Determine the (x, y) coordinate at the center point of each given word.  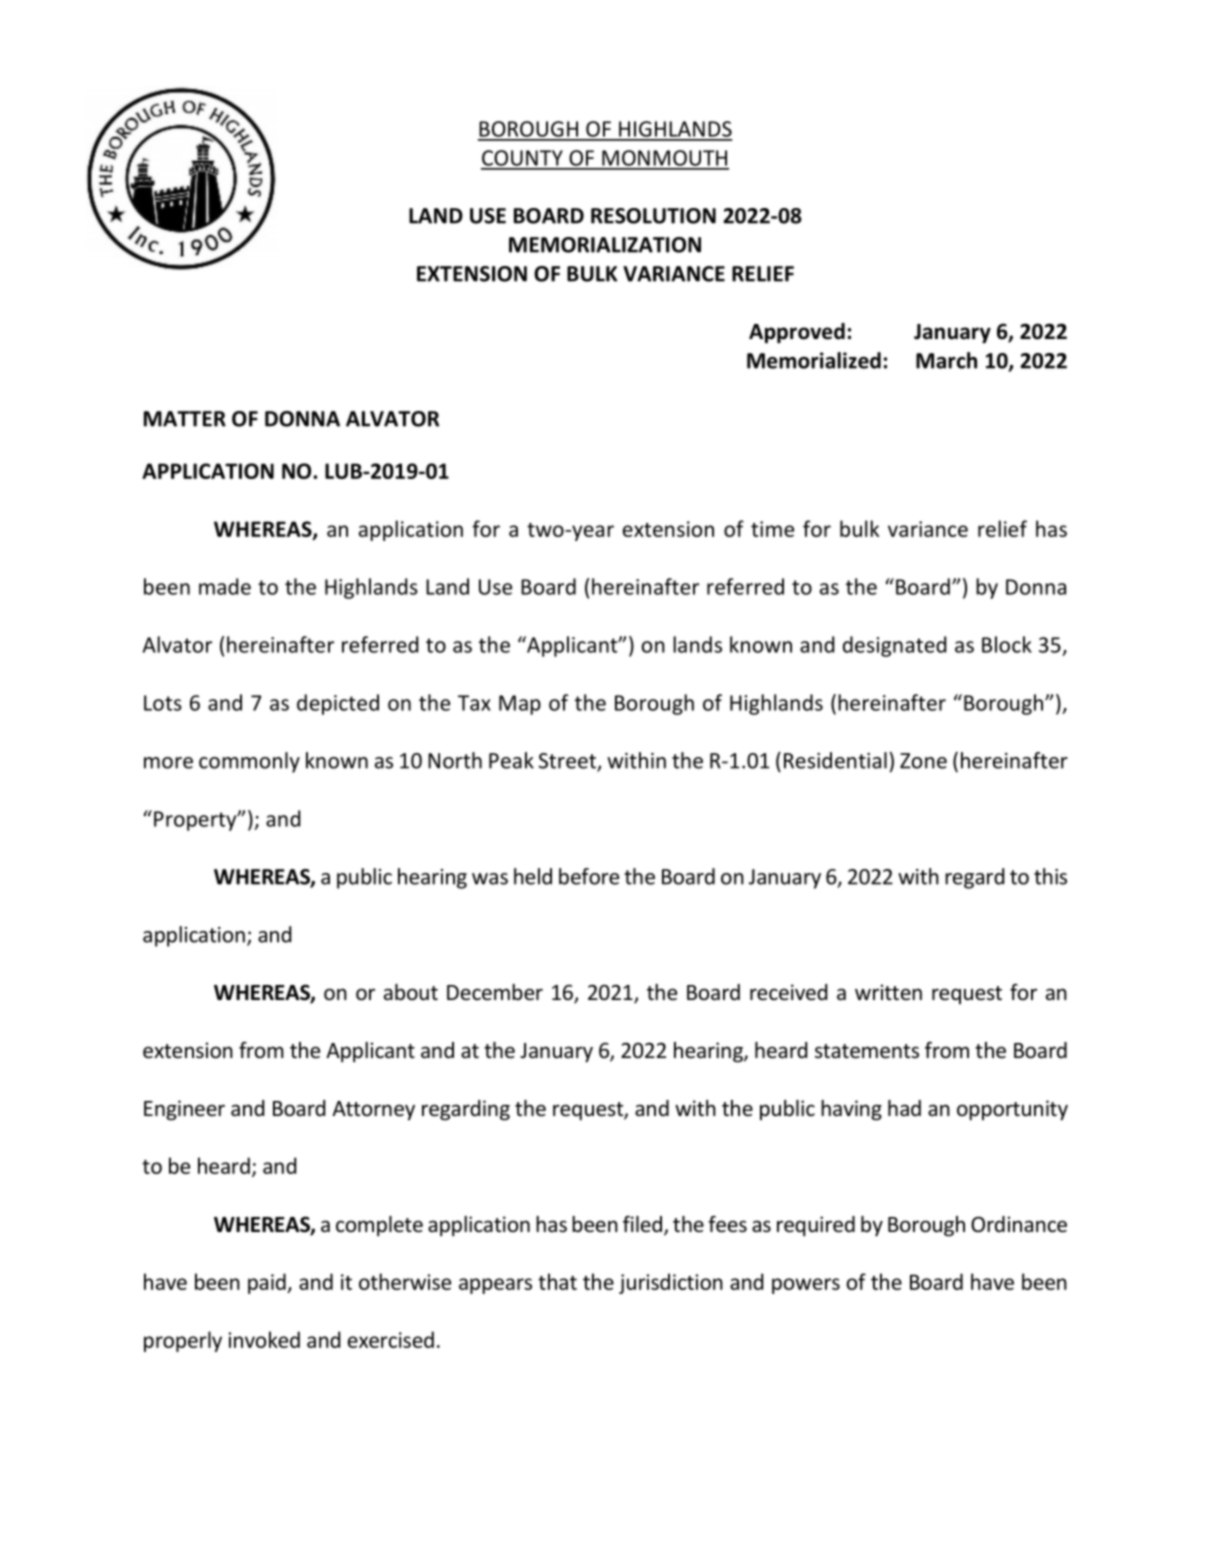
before (589, 876)
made (225, 586)
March (946, 360)
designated (894, 646)
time (772, 529)
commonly (249, 762)
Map (520, 705)
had (904, 1108)
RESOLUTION (653, 216)
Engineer (184, 1110)
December (495, 992)
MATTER (185, 419)
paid (268, 1283)
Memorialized (814, 360)
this (1050, 876)
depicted (338, 704)
